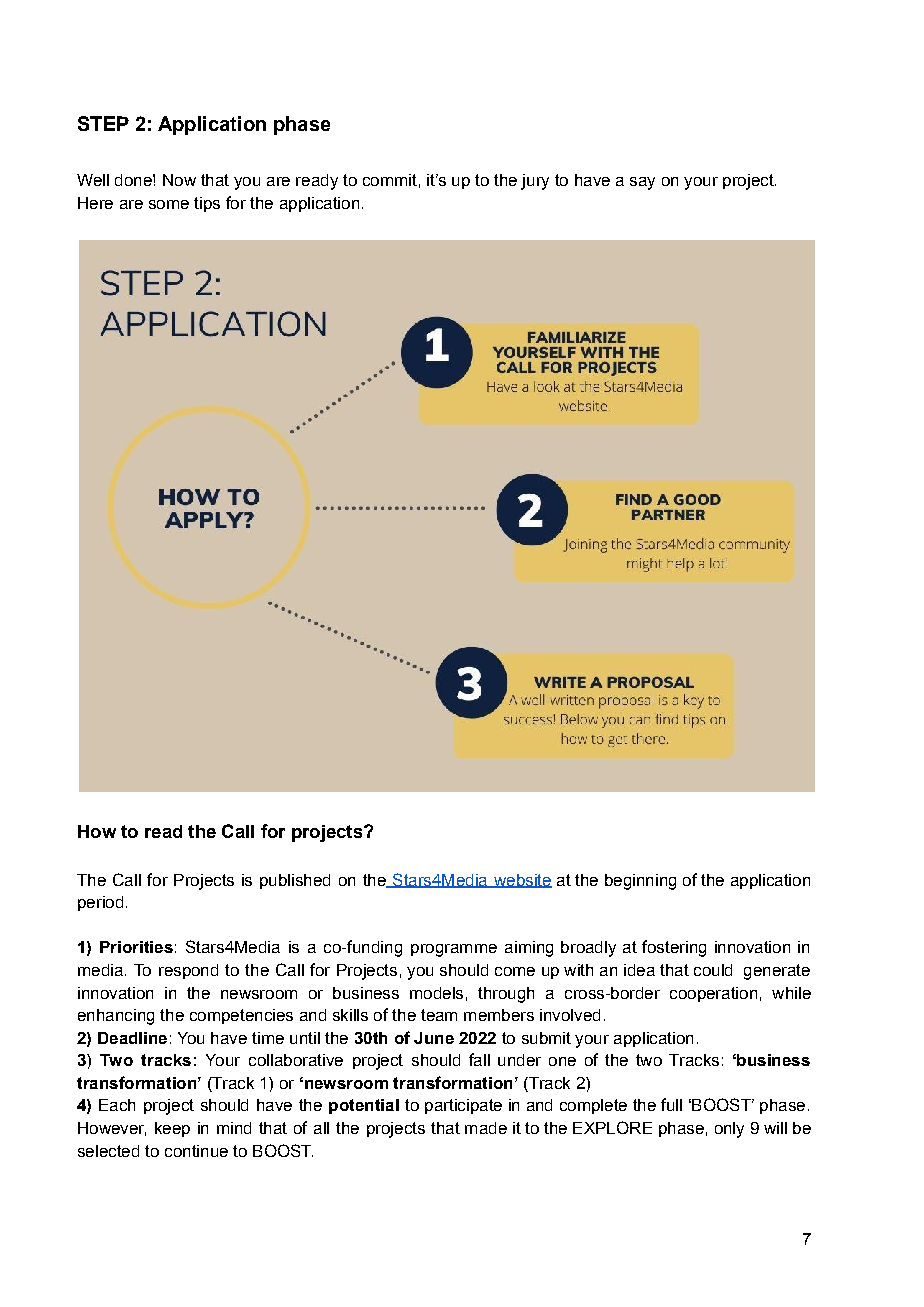  What do you see at coordinates (642, 183) in the screenshot?
I see `say` at bounding box center [642, 183].
